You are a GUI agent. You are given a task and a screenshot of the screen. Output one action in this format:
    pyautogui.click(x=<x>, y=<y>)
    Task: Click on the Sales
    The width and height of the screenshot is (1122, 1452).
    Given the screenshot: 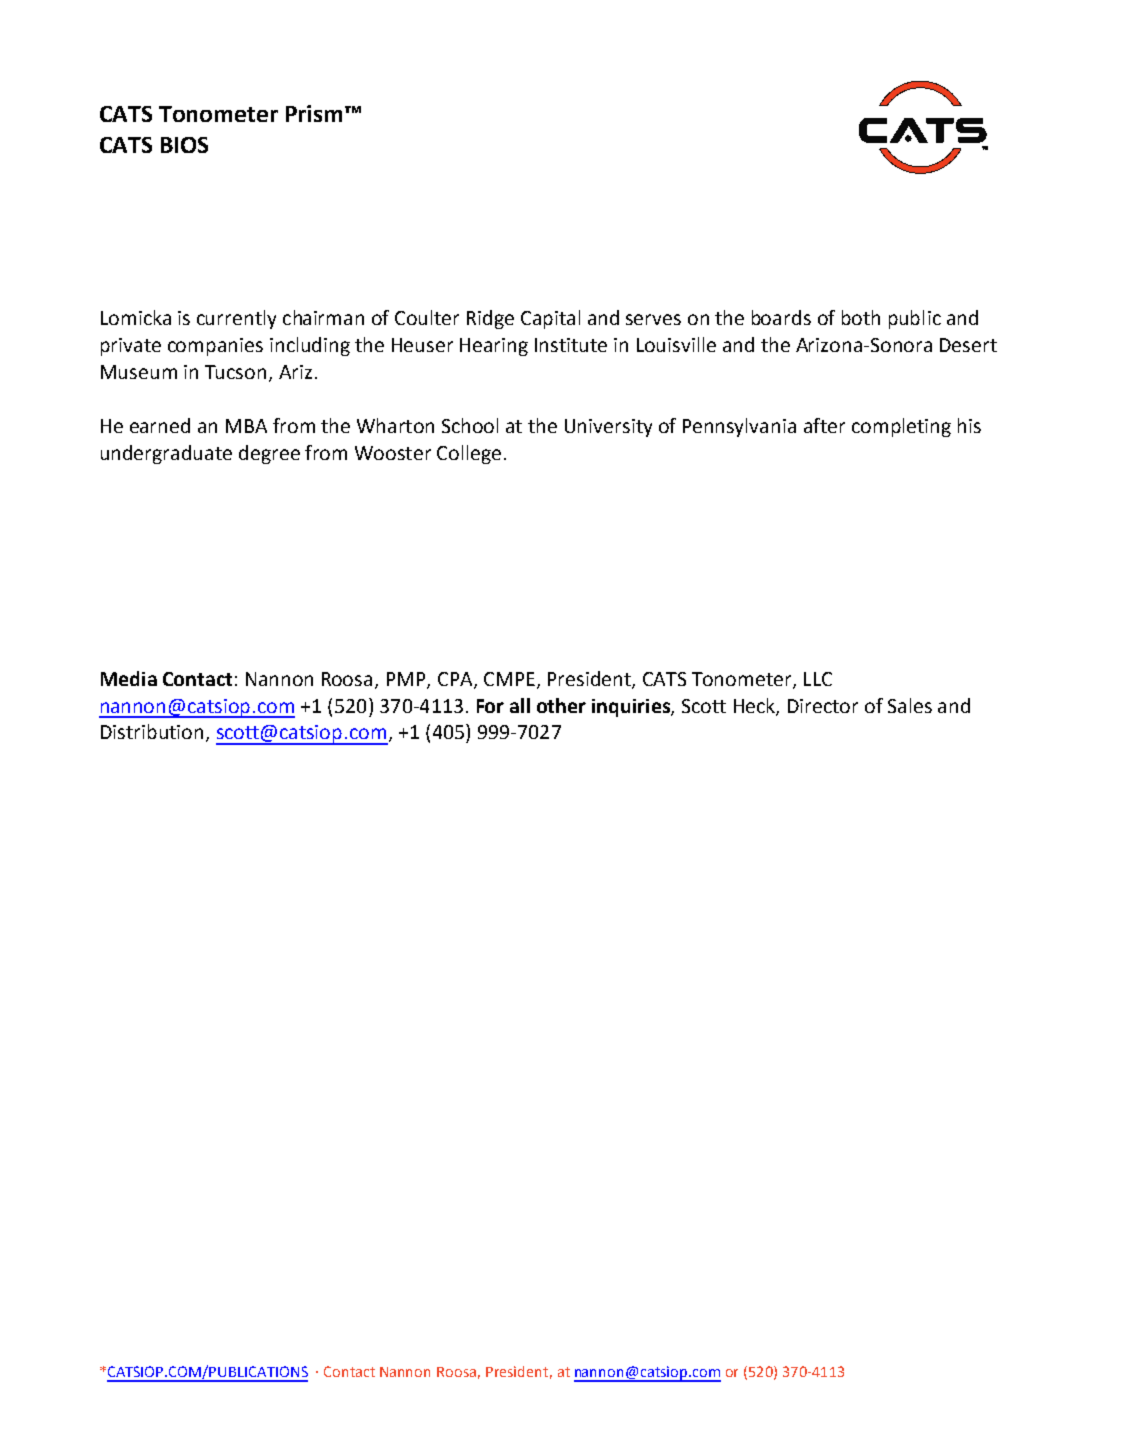 What is the action you would take?
    pyautogui.click(x=910, y=705)
